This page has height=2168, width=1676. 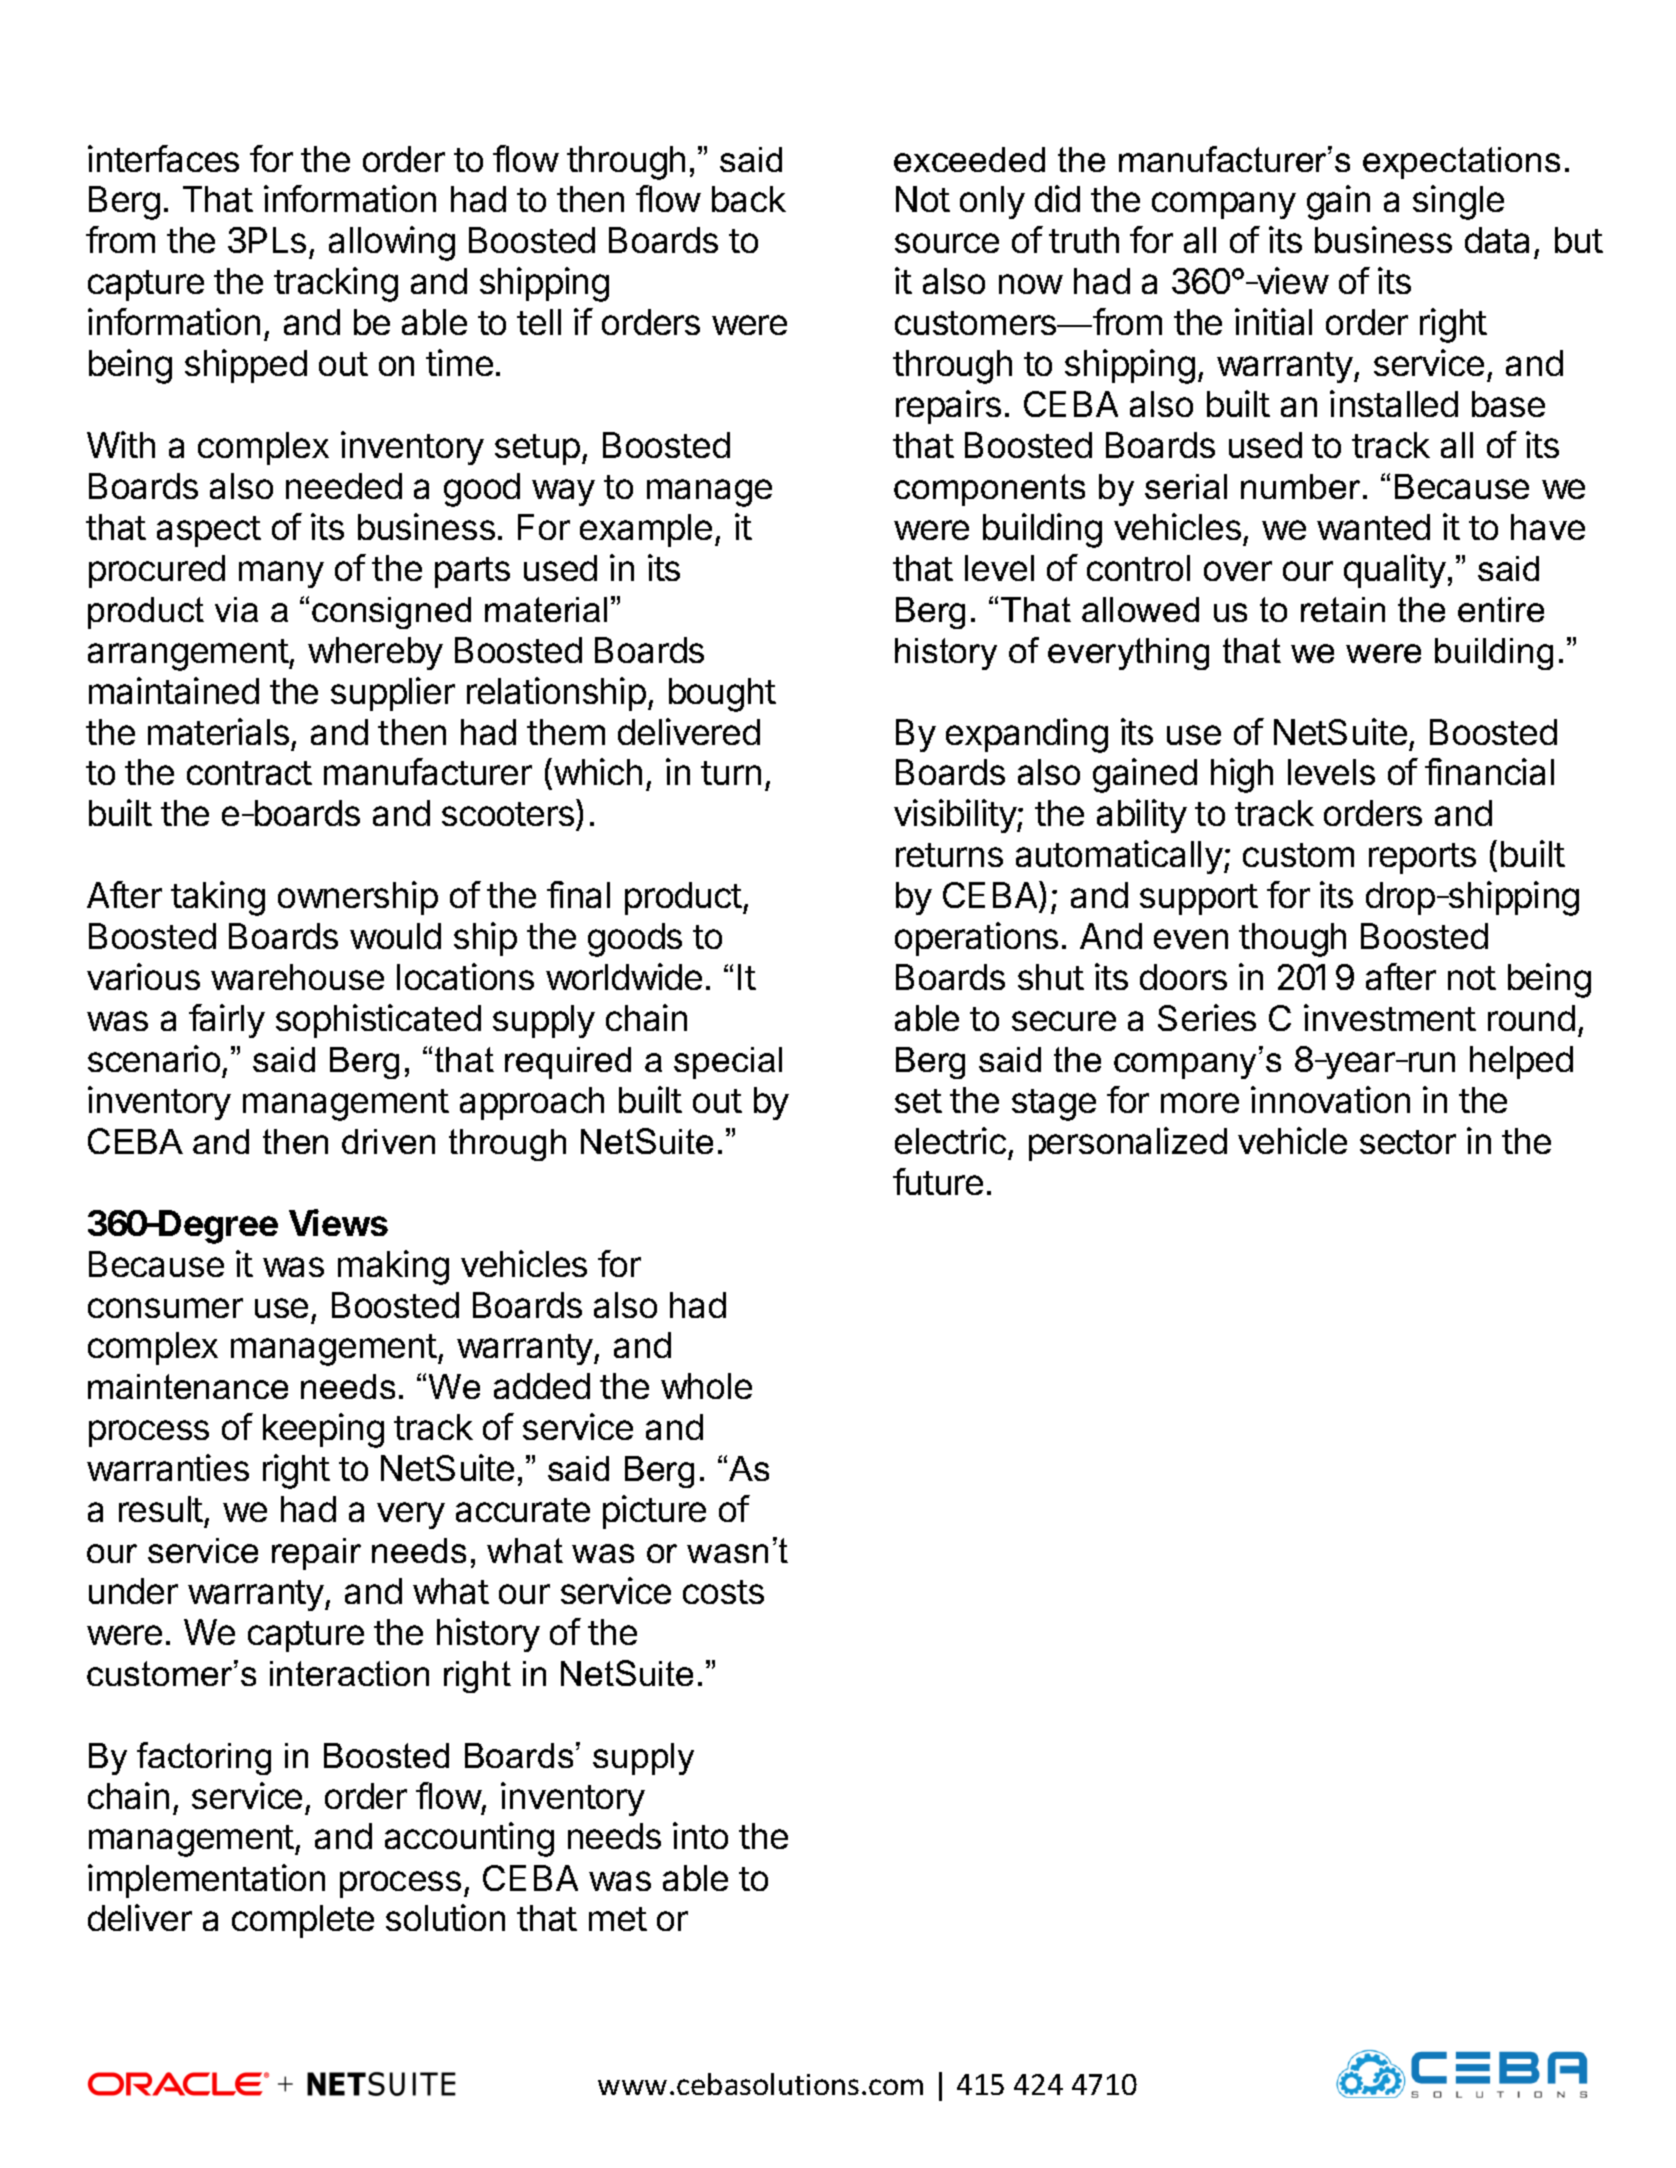 I want to click on fairly, so click(x=227, y=1021).
